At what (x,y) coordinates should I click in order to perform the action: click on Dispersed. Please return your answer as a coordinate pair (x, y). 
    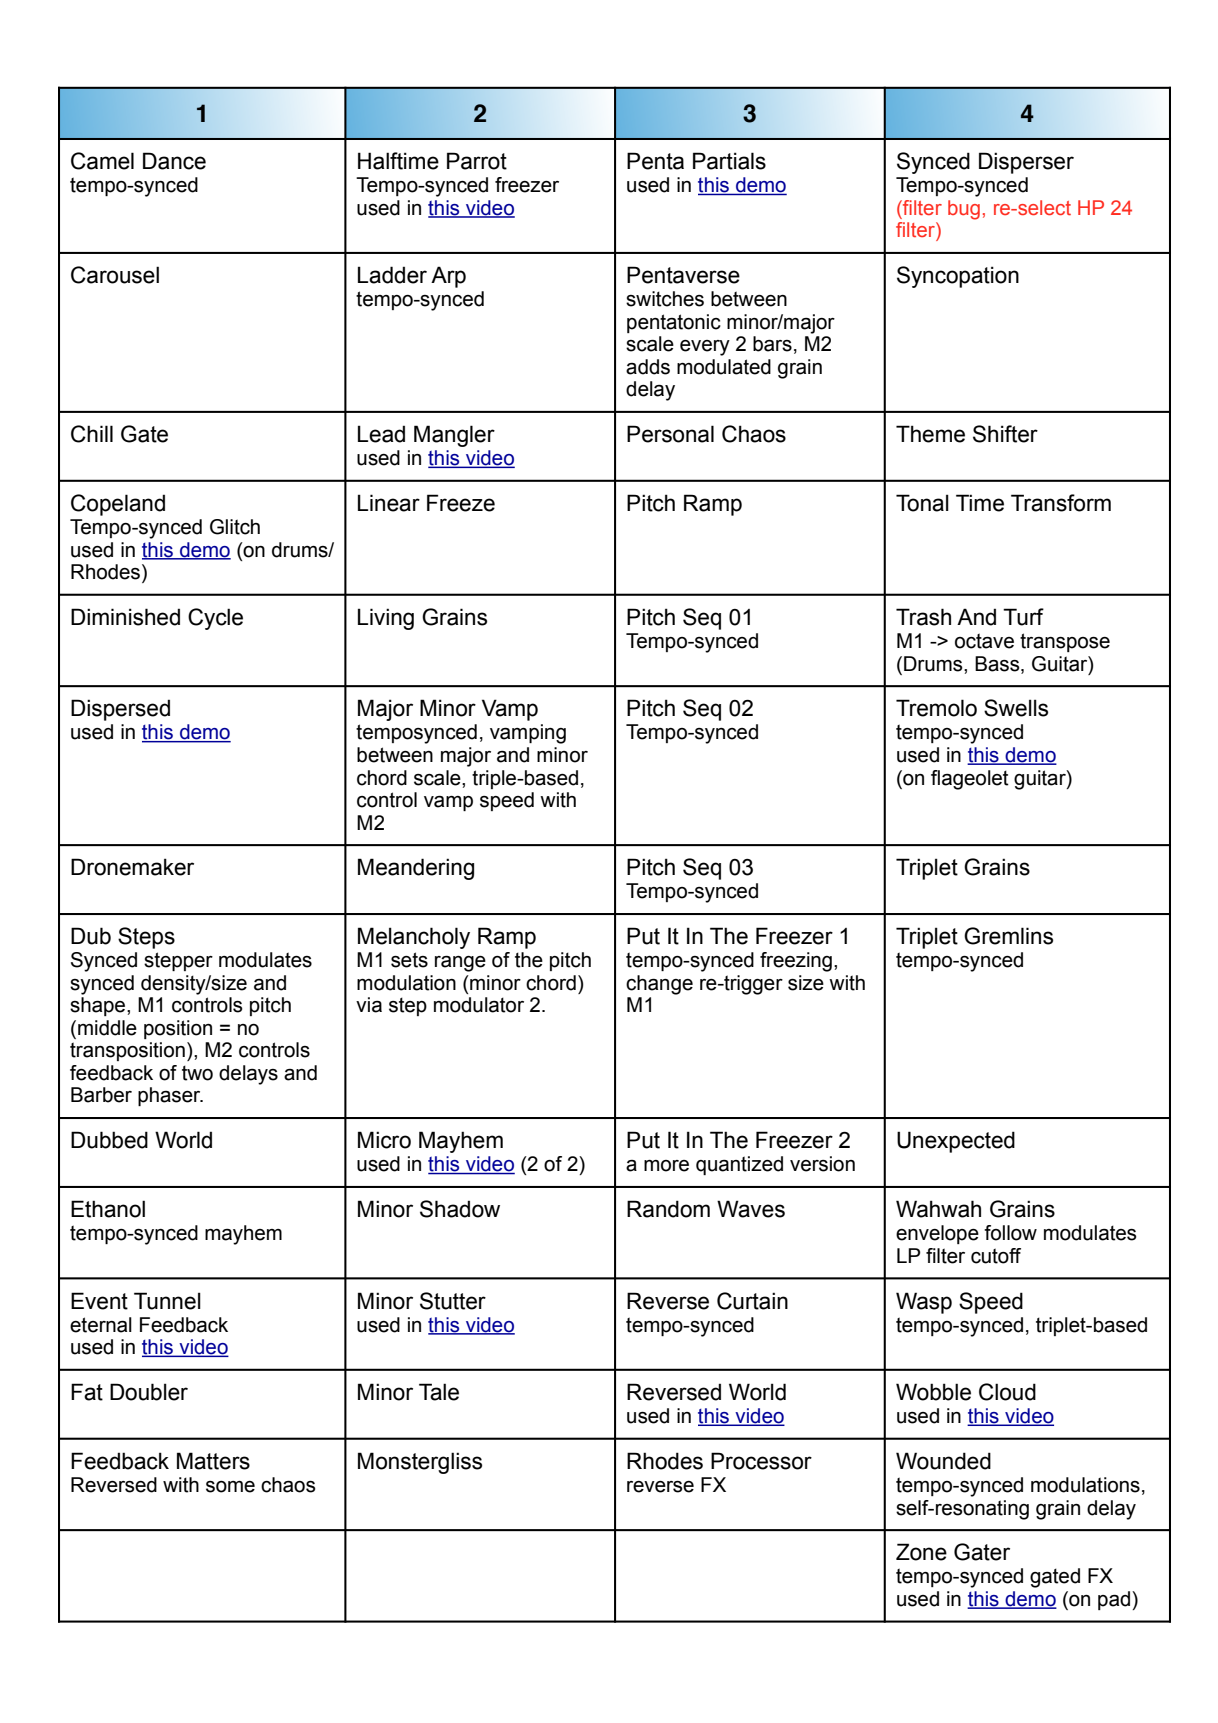
    Looking at the image, I should click on (120, 710).
